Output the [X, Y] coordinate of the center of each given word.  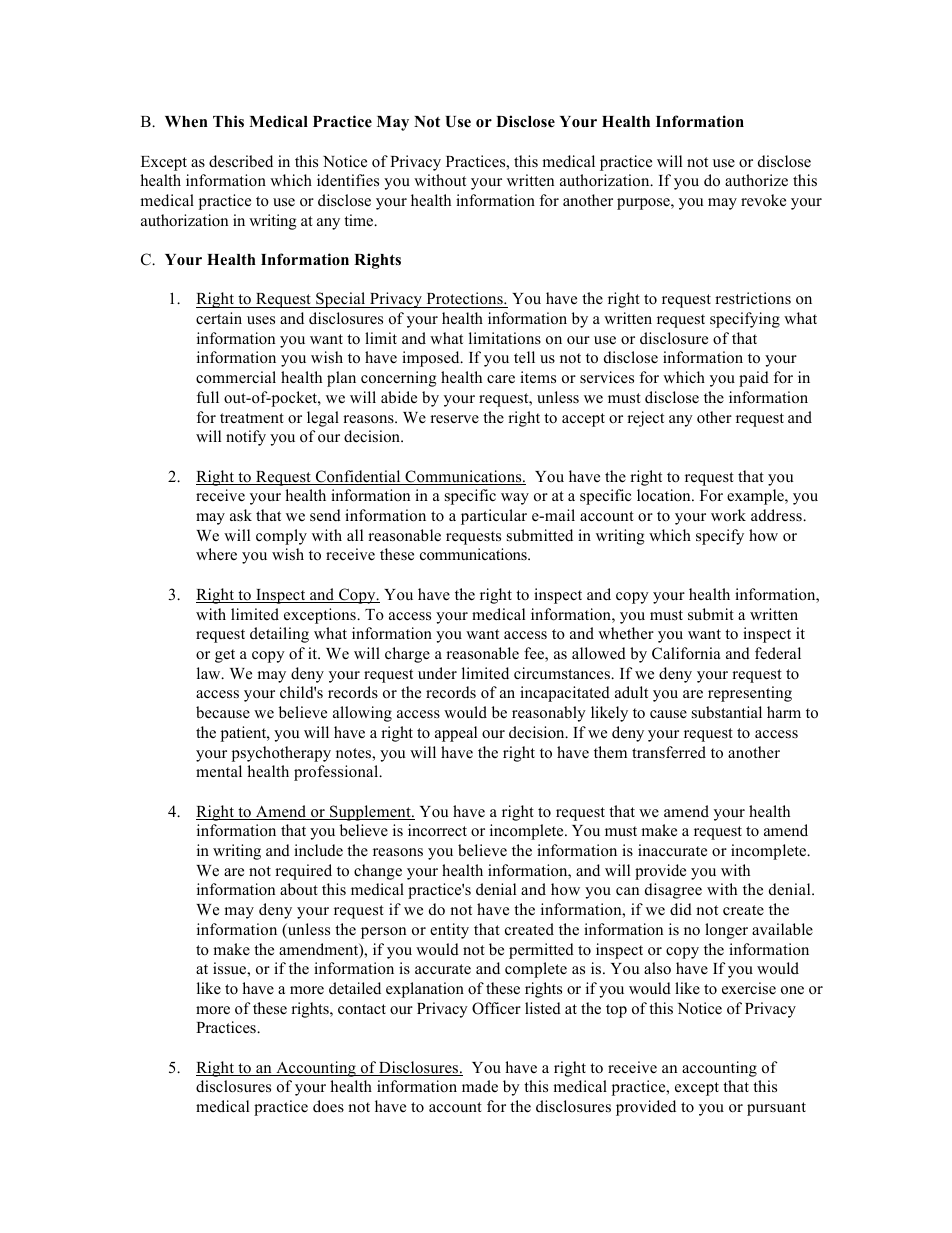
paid [754, 379]
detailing [279, 635]
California [686, 653]
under [437, 673]
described [241, 161]
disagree [673, 891]
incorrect [437, 830]
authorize [756, 180]
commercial [236, 377]
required [303, 872]
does [328, 1106]
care [501, 379]
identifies [348, 180]
